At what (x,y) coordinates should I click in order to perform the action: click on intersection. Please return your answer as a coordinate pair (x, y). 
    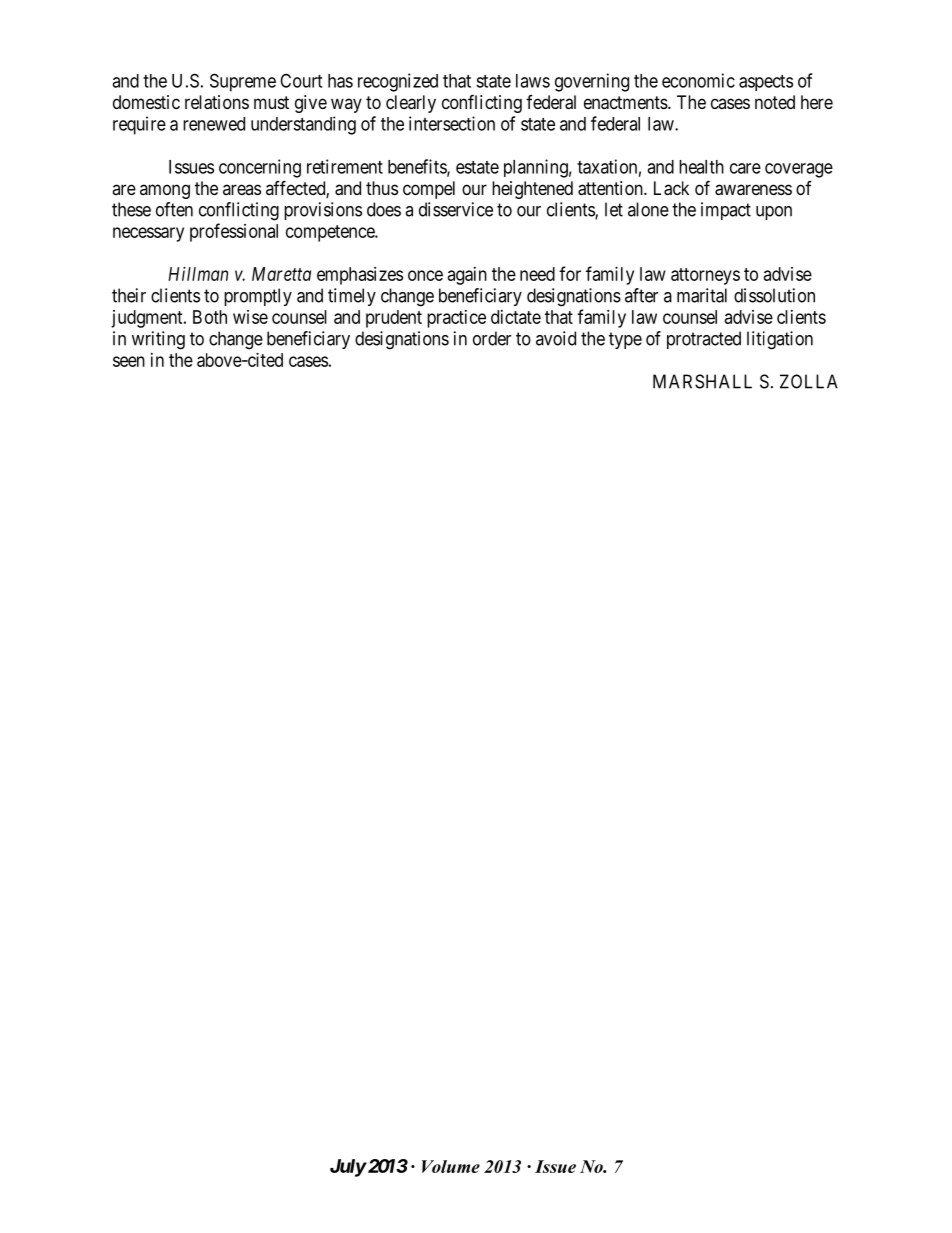
    Looking at the image, I should click on (452, 123).
